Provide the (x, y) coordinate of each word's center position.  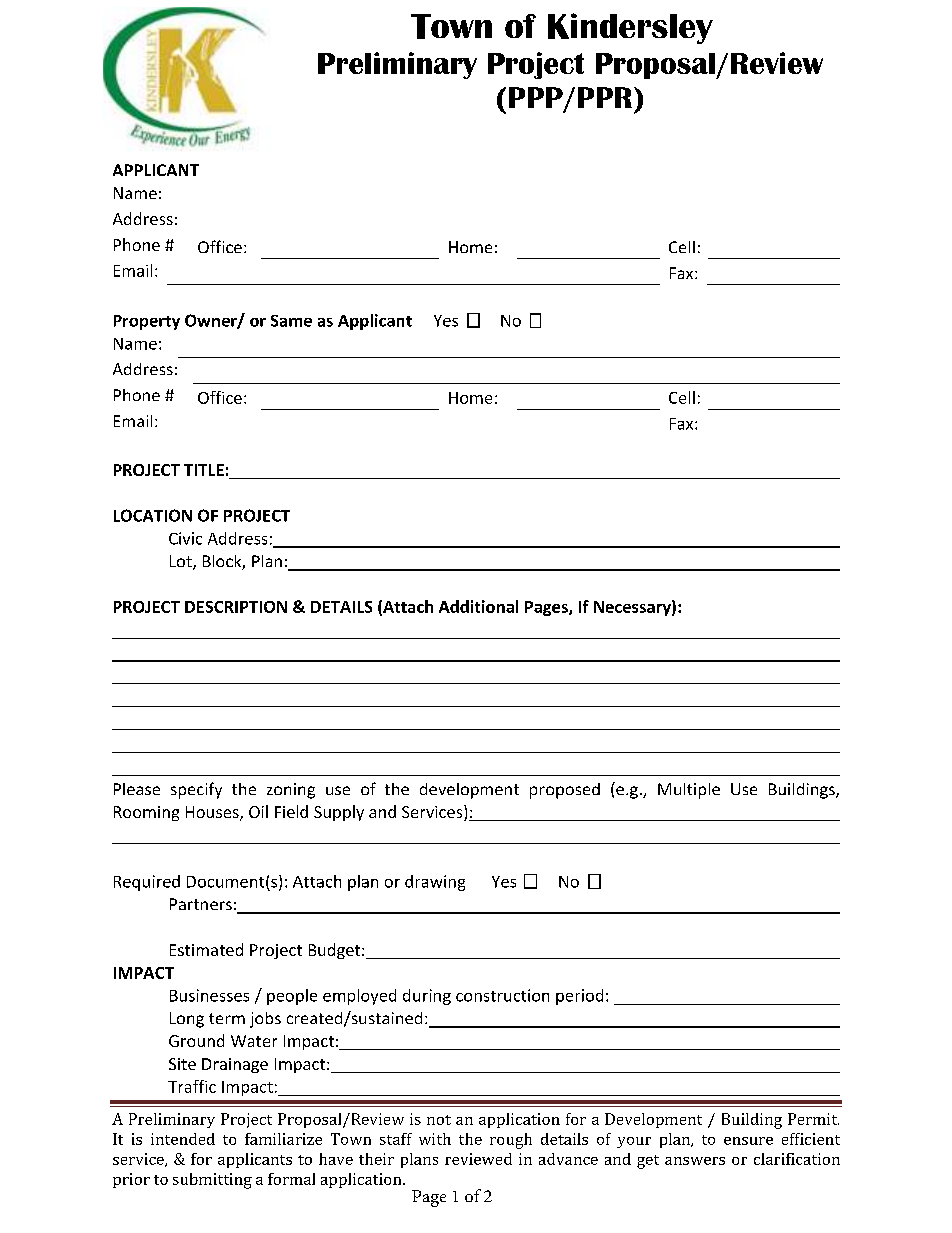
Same (291, 321)
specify (196, 790)
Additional (478, 606)
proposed (565, 791)
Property (147, 322)
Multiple (689, 791)
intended (183, 1139)
